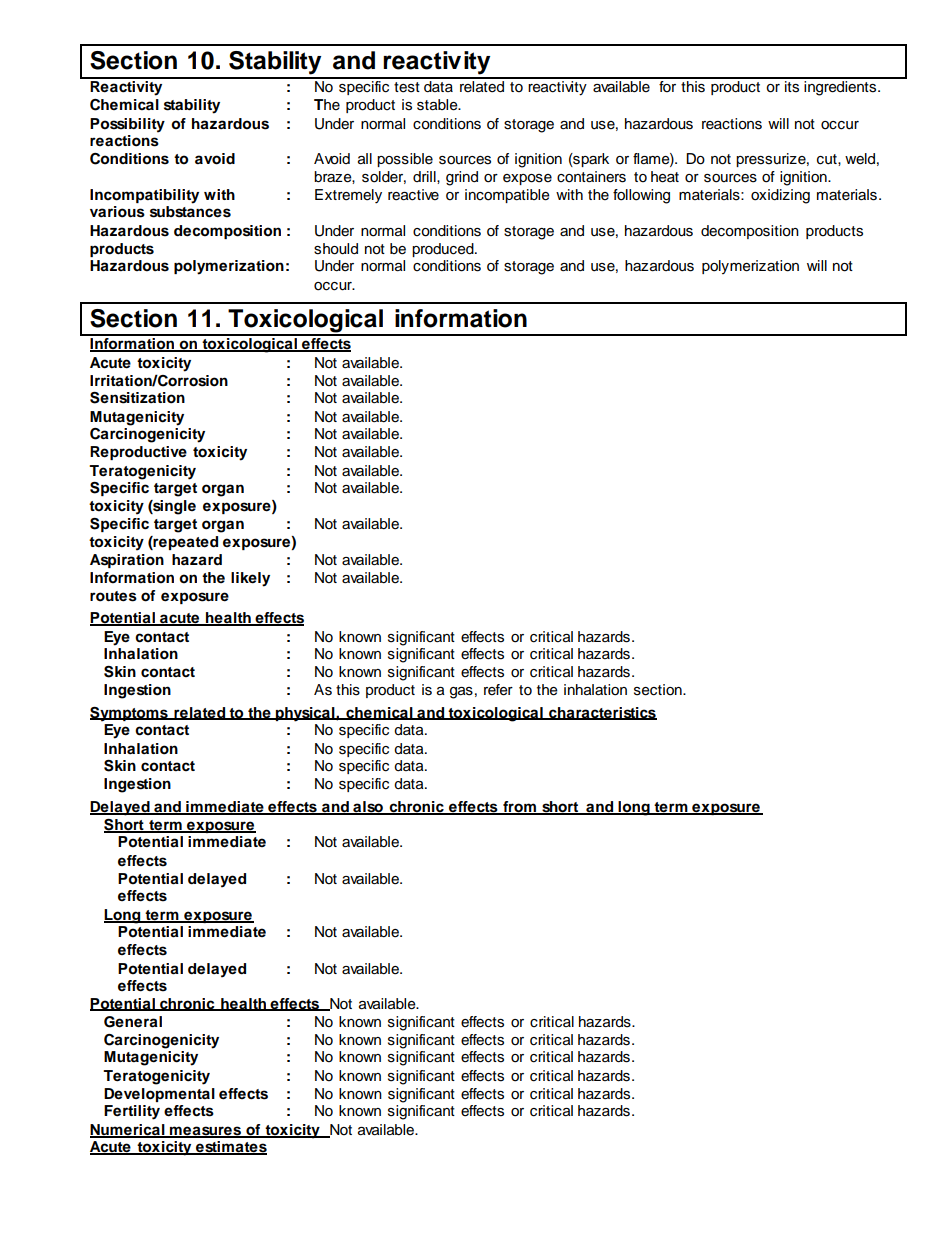 The width and height of the screenshot is (952, 1233). Describe the element at coordinates (665, 177) in the screenshot. I see `heat` at that location.
